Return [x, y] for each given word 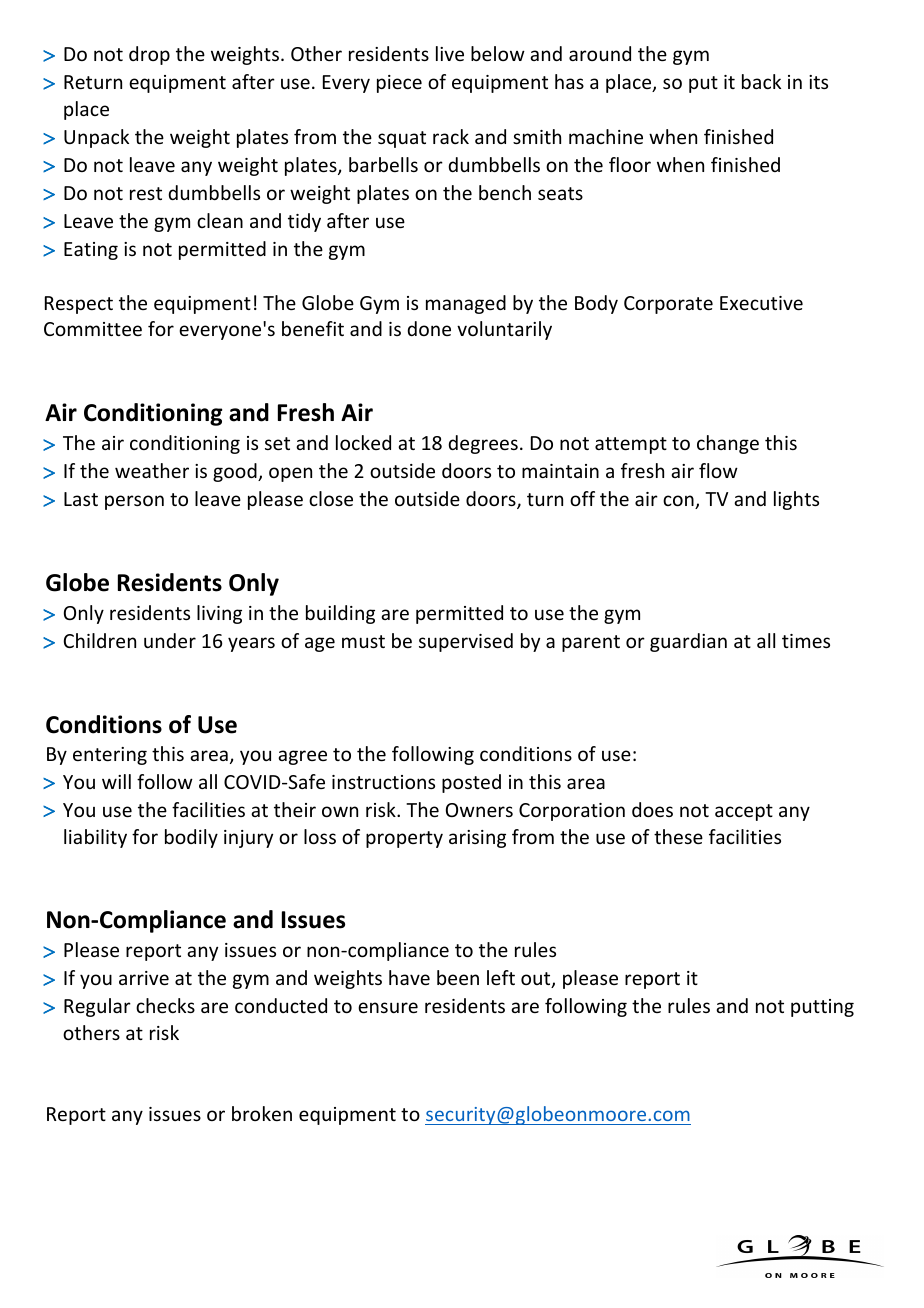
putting [822, 1008]
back [761, 81]
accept [744, 812]
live [450, 53]
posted [471, 783]
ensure [388, 1007]
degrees [483, 444]
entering [110, 756]
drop [149, 55]
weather [152, 470]
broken [262, 1113]
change [728, 444]
